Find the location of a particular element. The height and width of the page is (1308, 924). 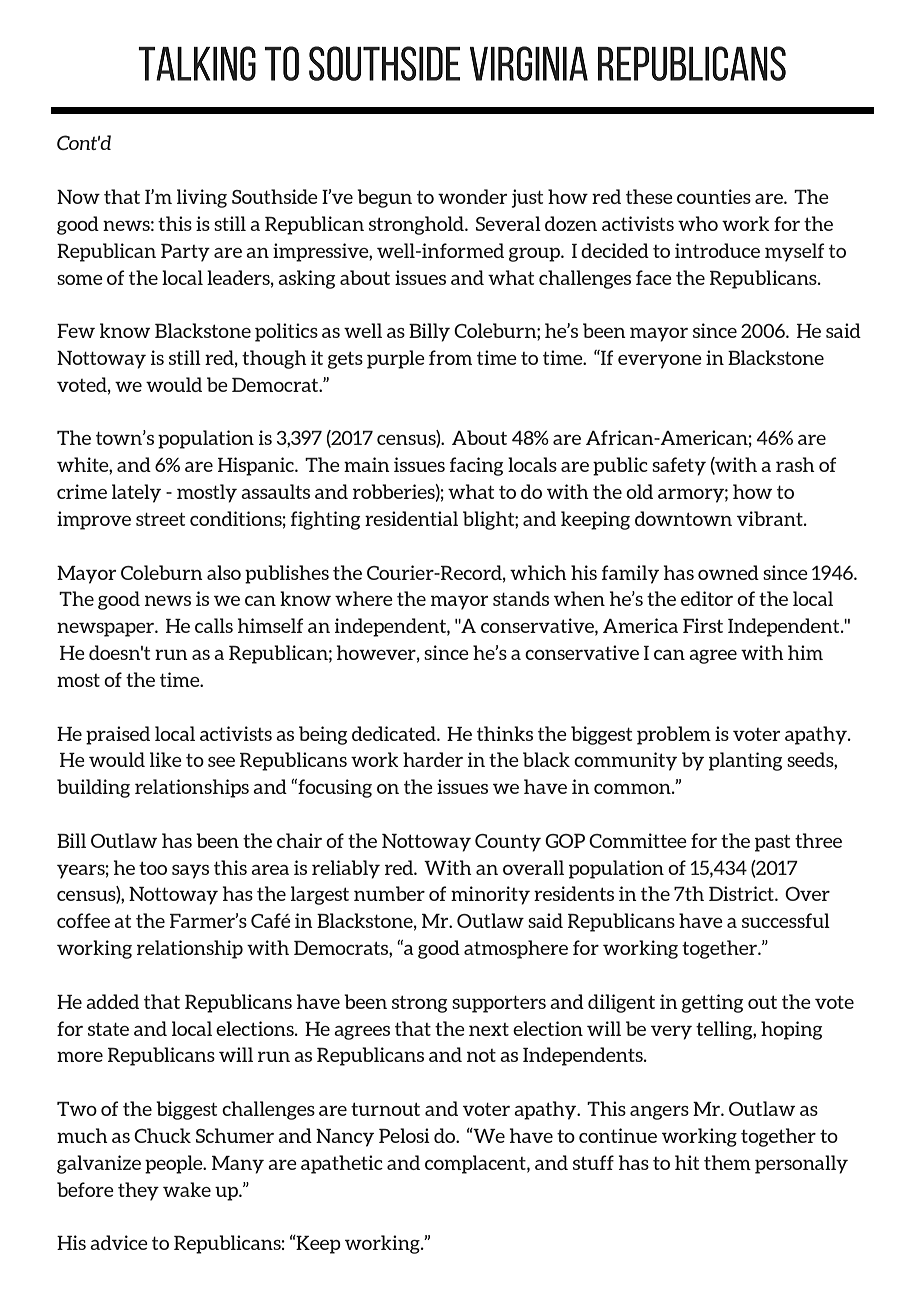

counties is located at coordinates (714, 196).
